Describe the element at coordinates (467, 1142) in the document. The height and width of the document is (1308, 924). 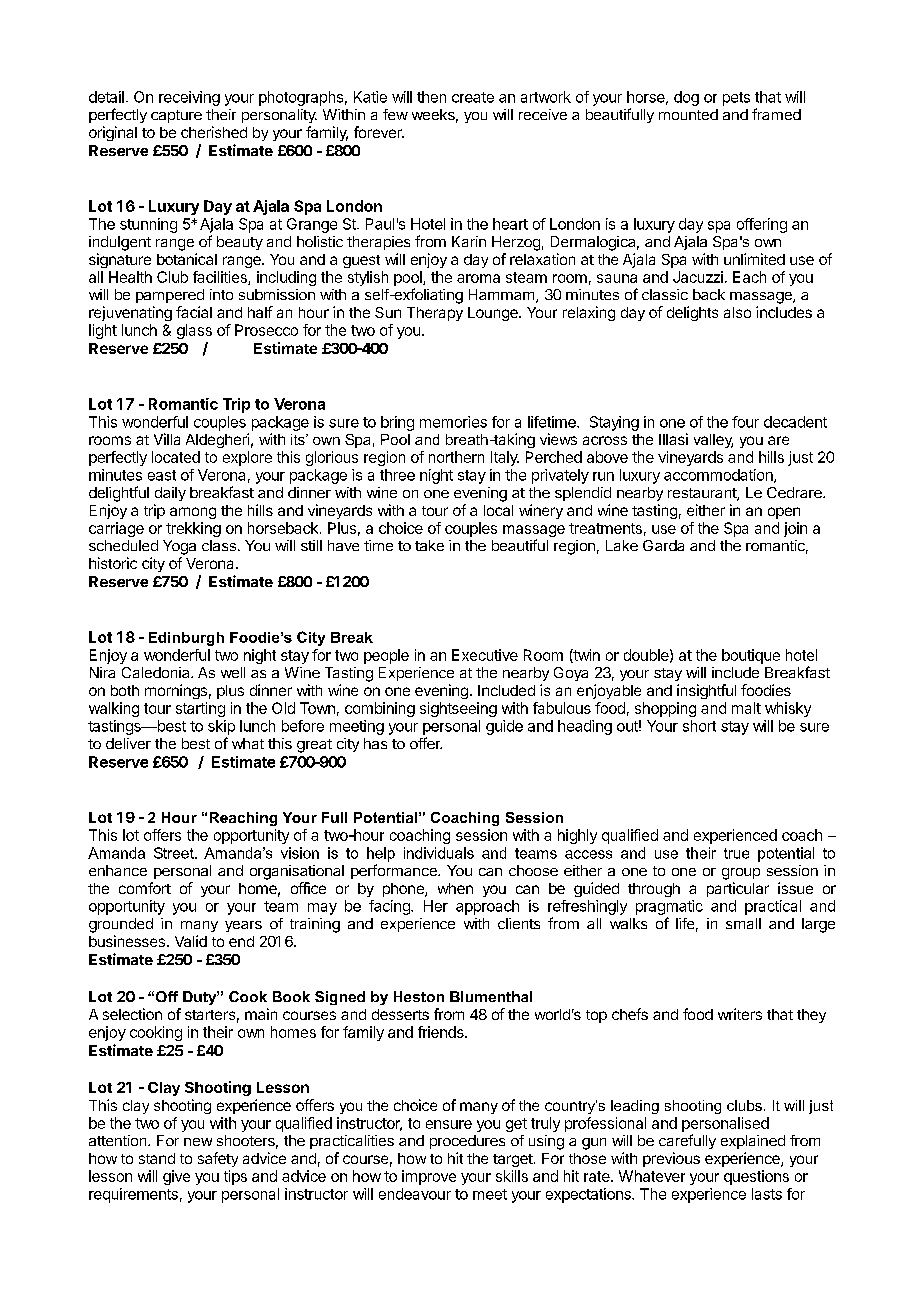
I see `procedures` at that location.
